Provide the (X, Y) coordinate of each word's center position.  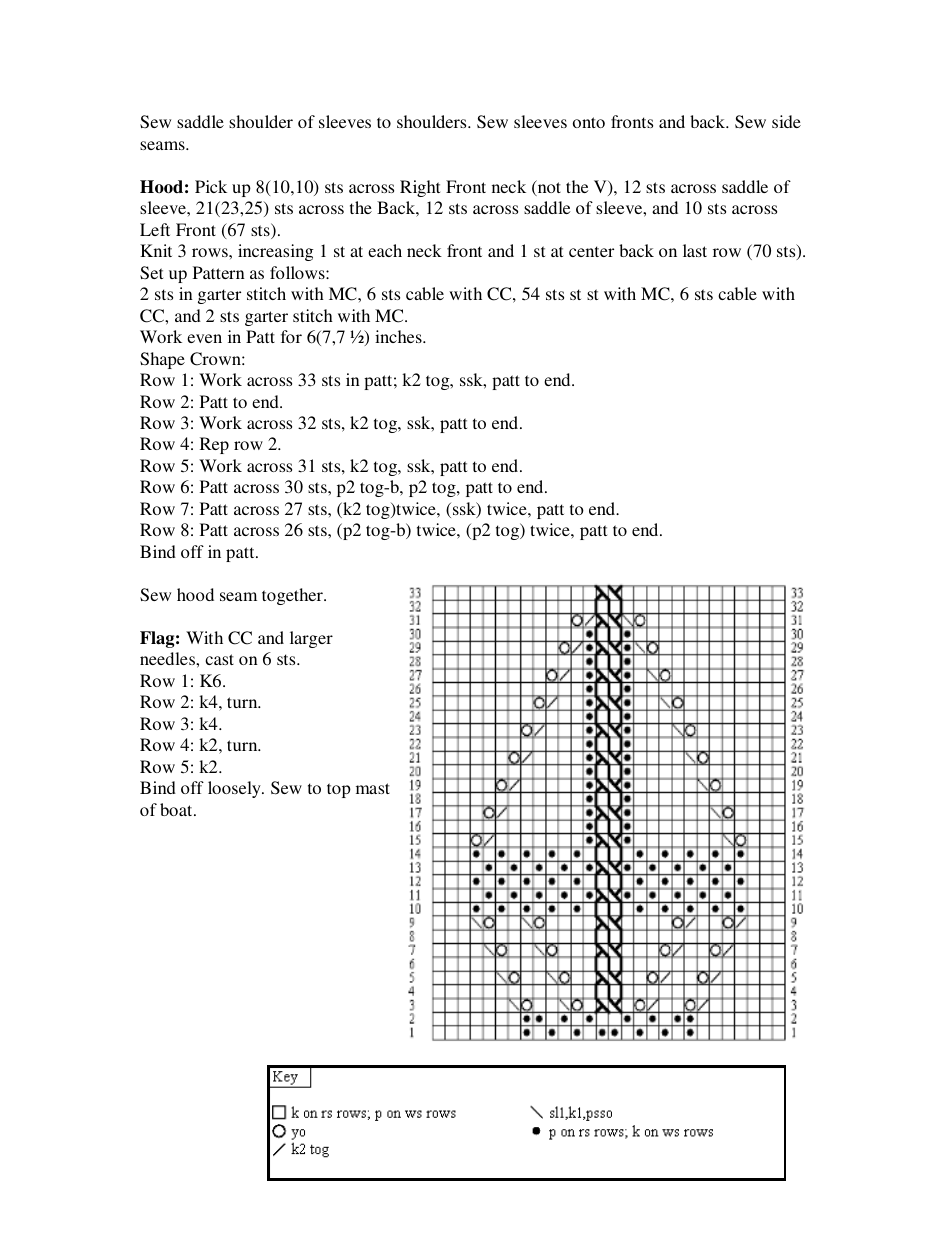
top (339, 790)
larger (311, 639)
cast (219, 659)
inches (399, 336)
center (591, 251)
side (786, 121)
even (204, 338)
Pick (211, 186)
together (293, 596)
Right (420, 188)
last (695, 250)
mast (373, 788)
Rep (214, 445)
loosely (235, 789)
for (291, 336)
